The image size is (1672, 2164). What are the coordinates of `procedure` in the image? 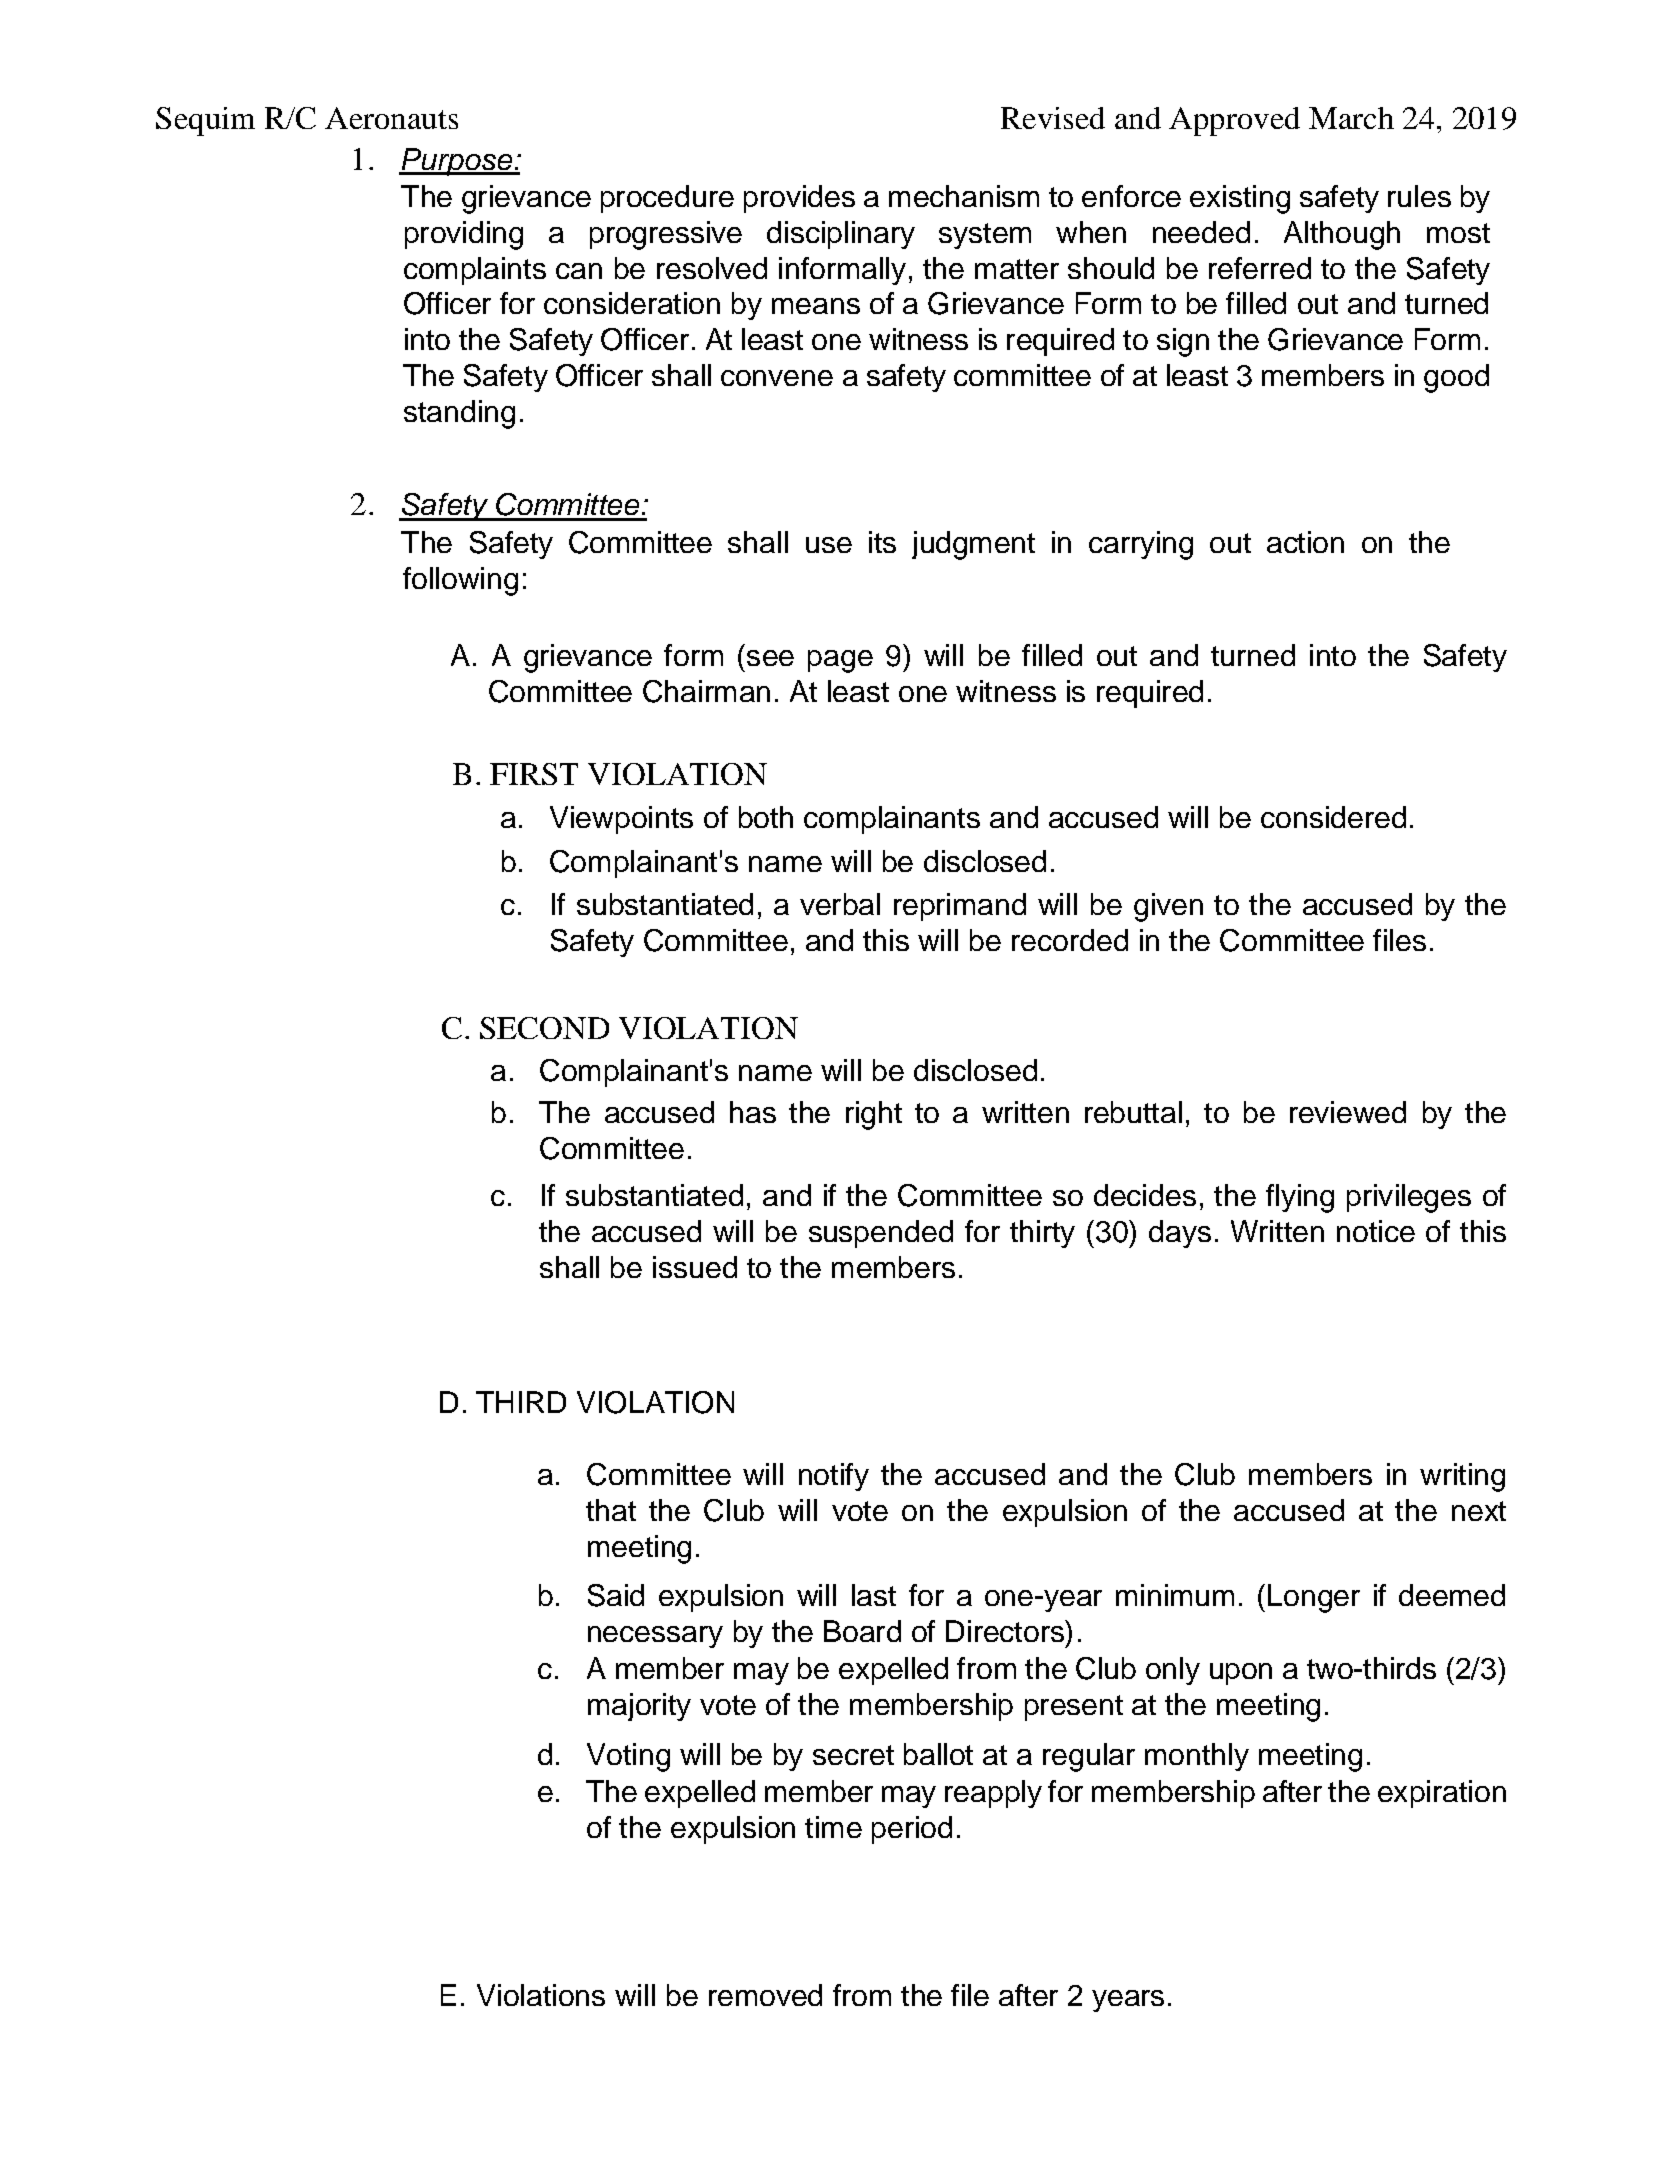 It's located at (667, 199).
